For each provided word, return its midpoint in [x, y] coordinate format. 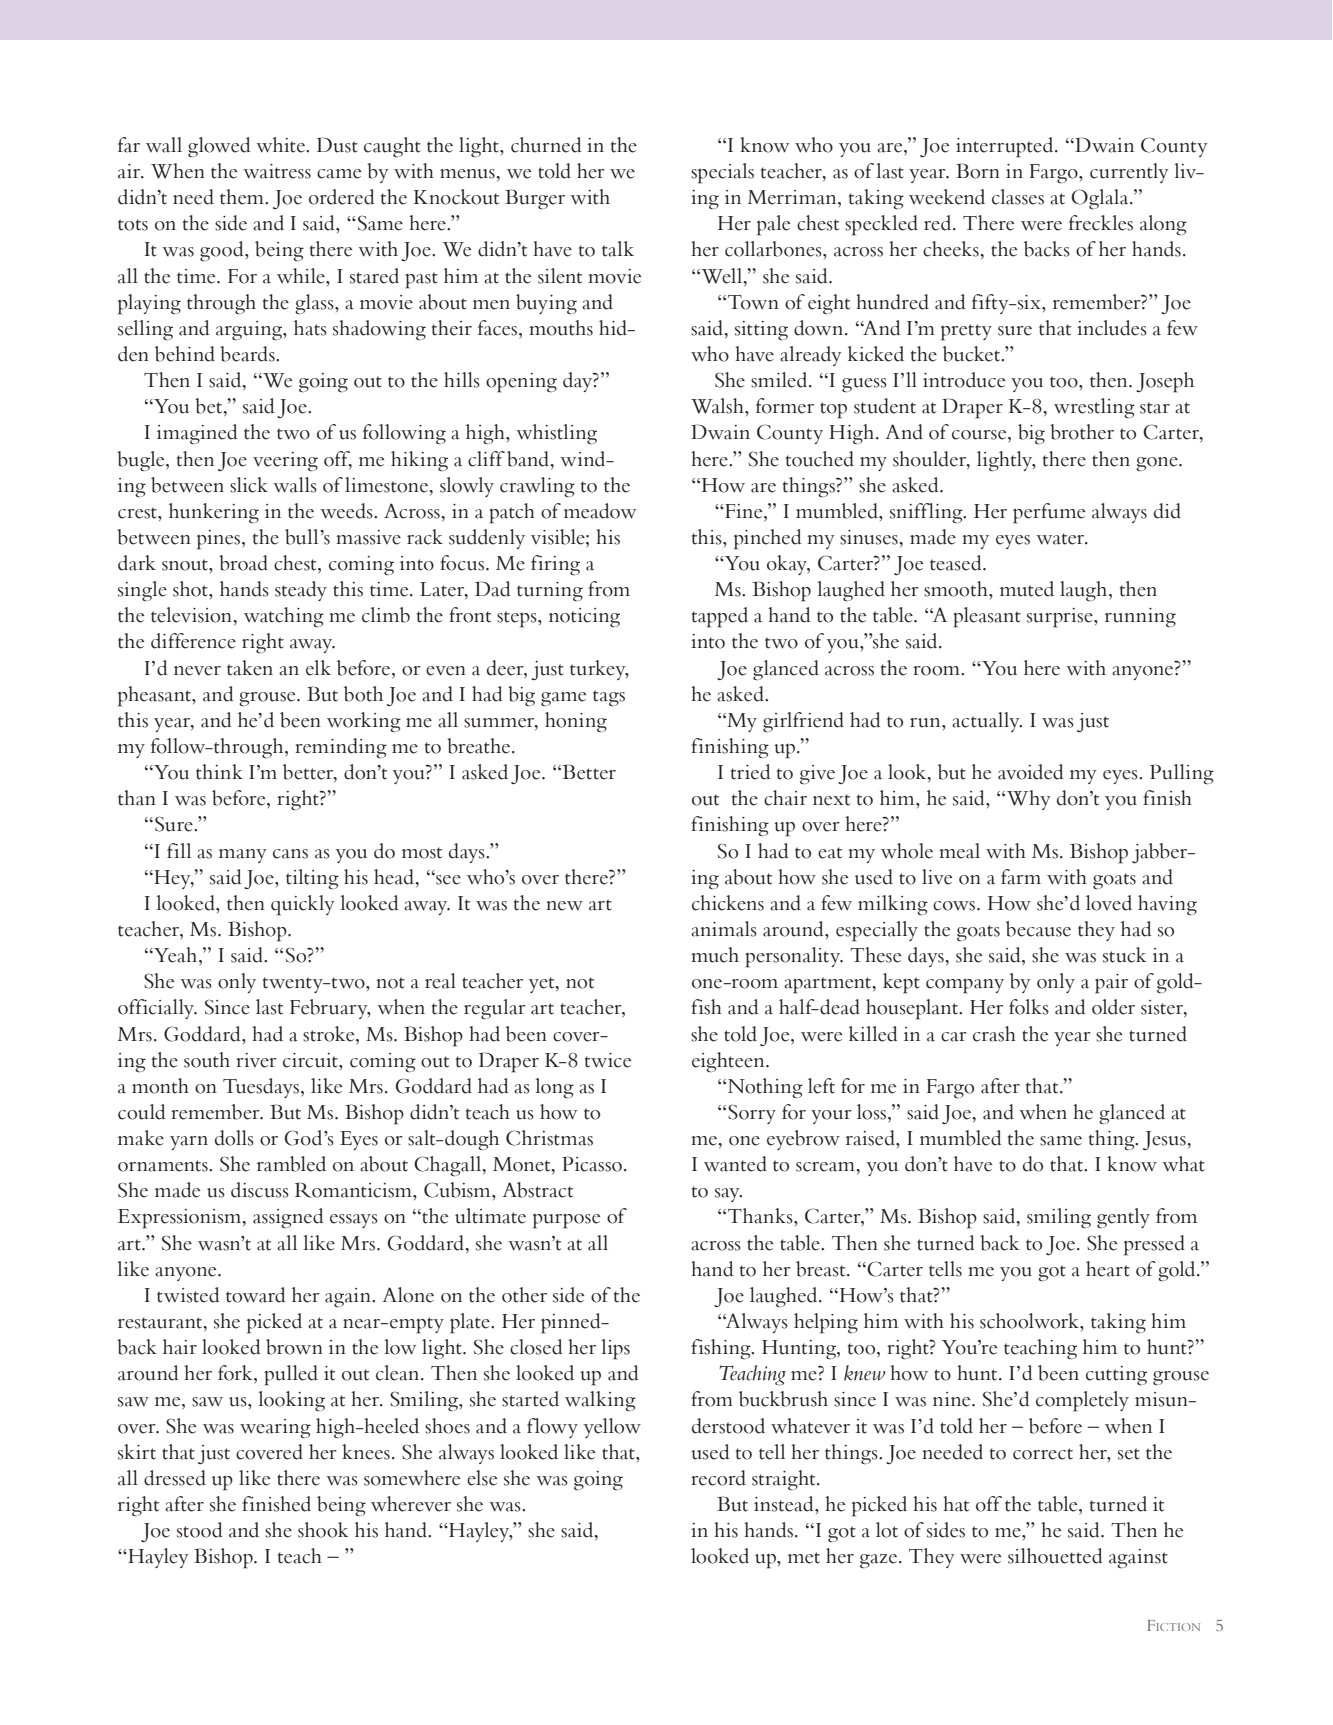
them [243, 197]
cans [290, 854]
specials [722, 173]
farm [1021, 877]
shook [323, 1530]
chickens [728, 903]
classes [1018, 197]
